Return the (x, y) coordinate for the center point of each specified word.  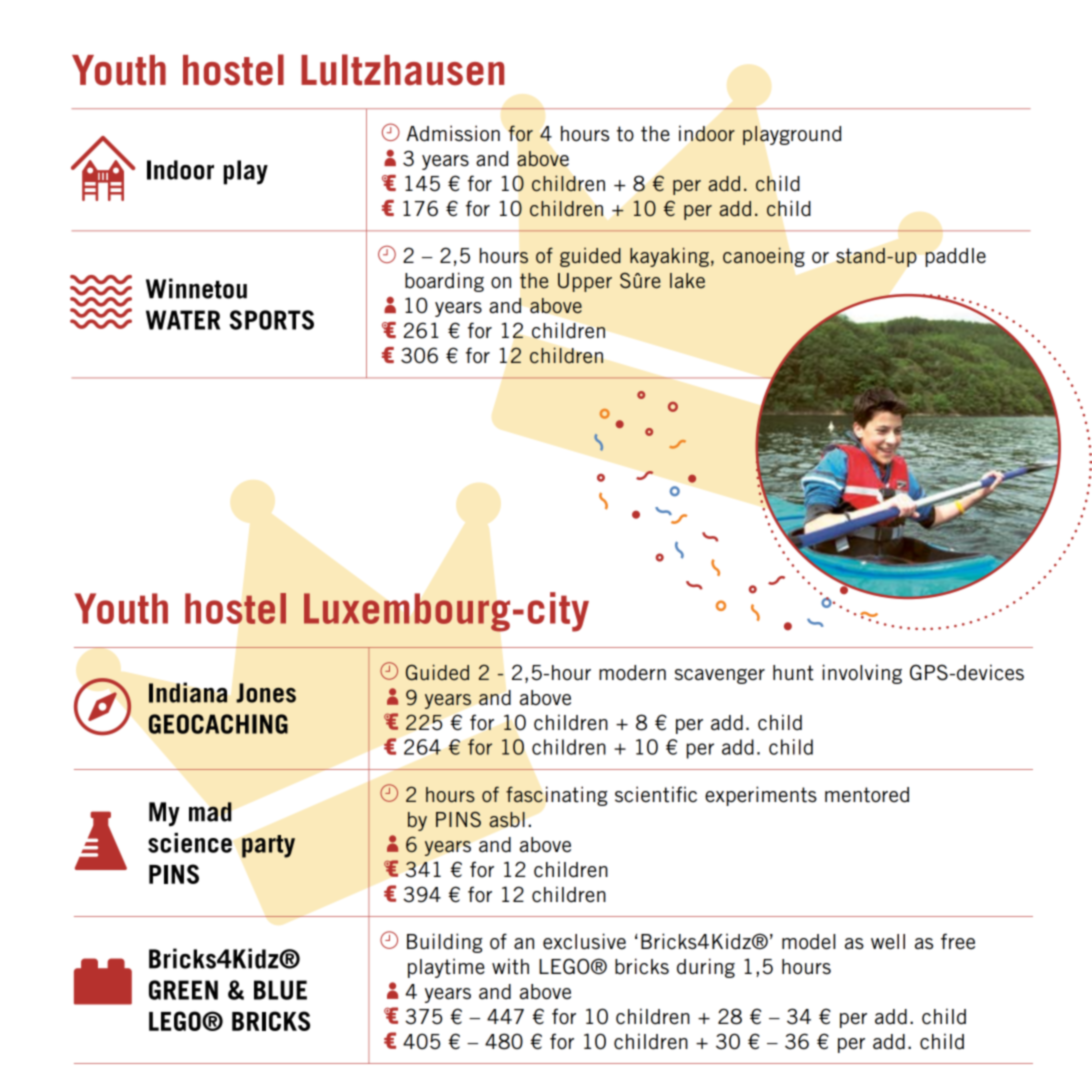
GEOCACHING (218, 724)
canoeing (764, 257)
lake (687, 280)
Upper (585, 282)
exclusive (584, 941)
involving (862, 674)
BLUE (280, 990)
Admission (453, 133)
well (888, 942)
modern (632, 673)
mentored (867, 795)
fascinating (556, 796)
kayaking (669, 257)
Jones (266, 693)
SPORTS (272, 320)
